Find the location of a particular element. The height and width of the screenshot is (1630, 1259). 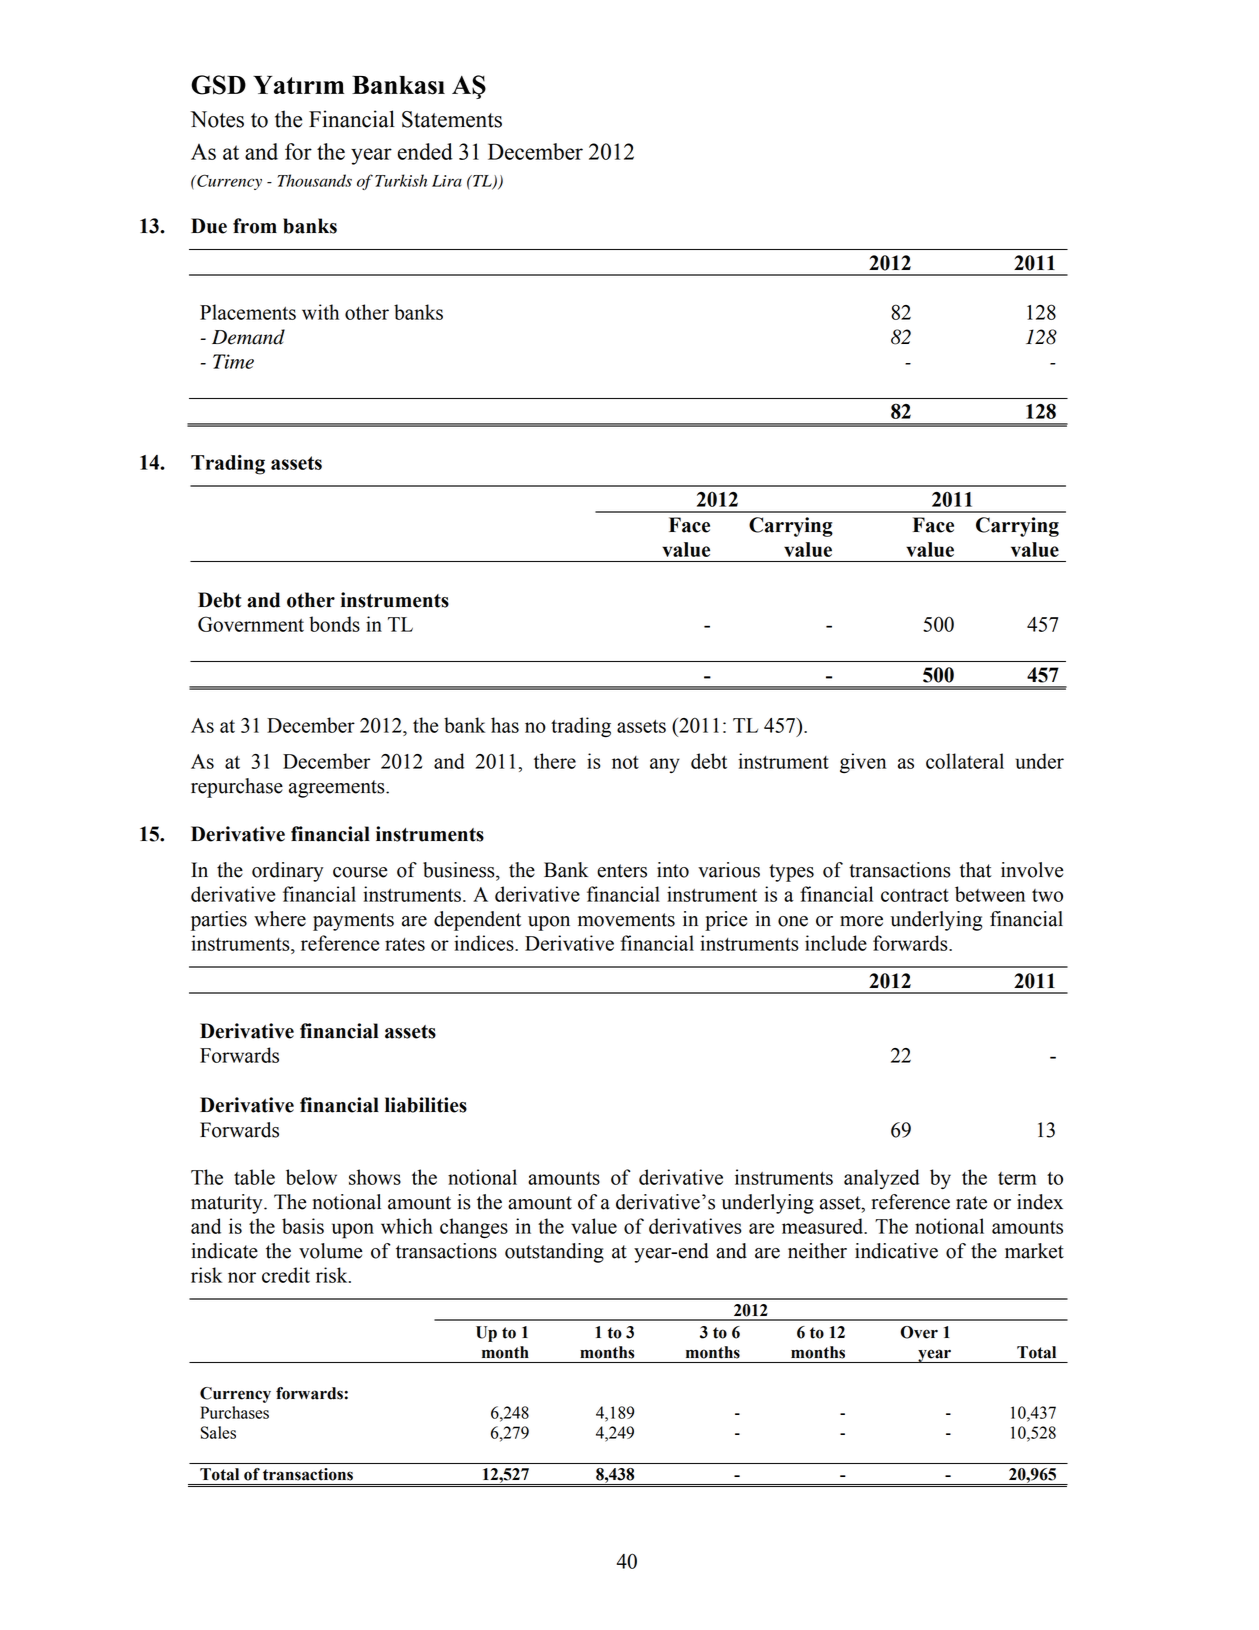

agreements is located at coordinates (338, 789).
